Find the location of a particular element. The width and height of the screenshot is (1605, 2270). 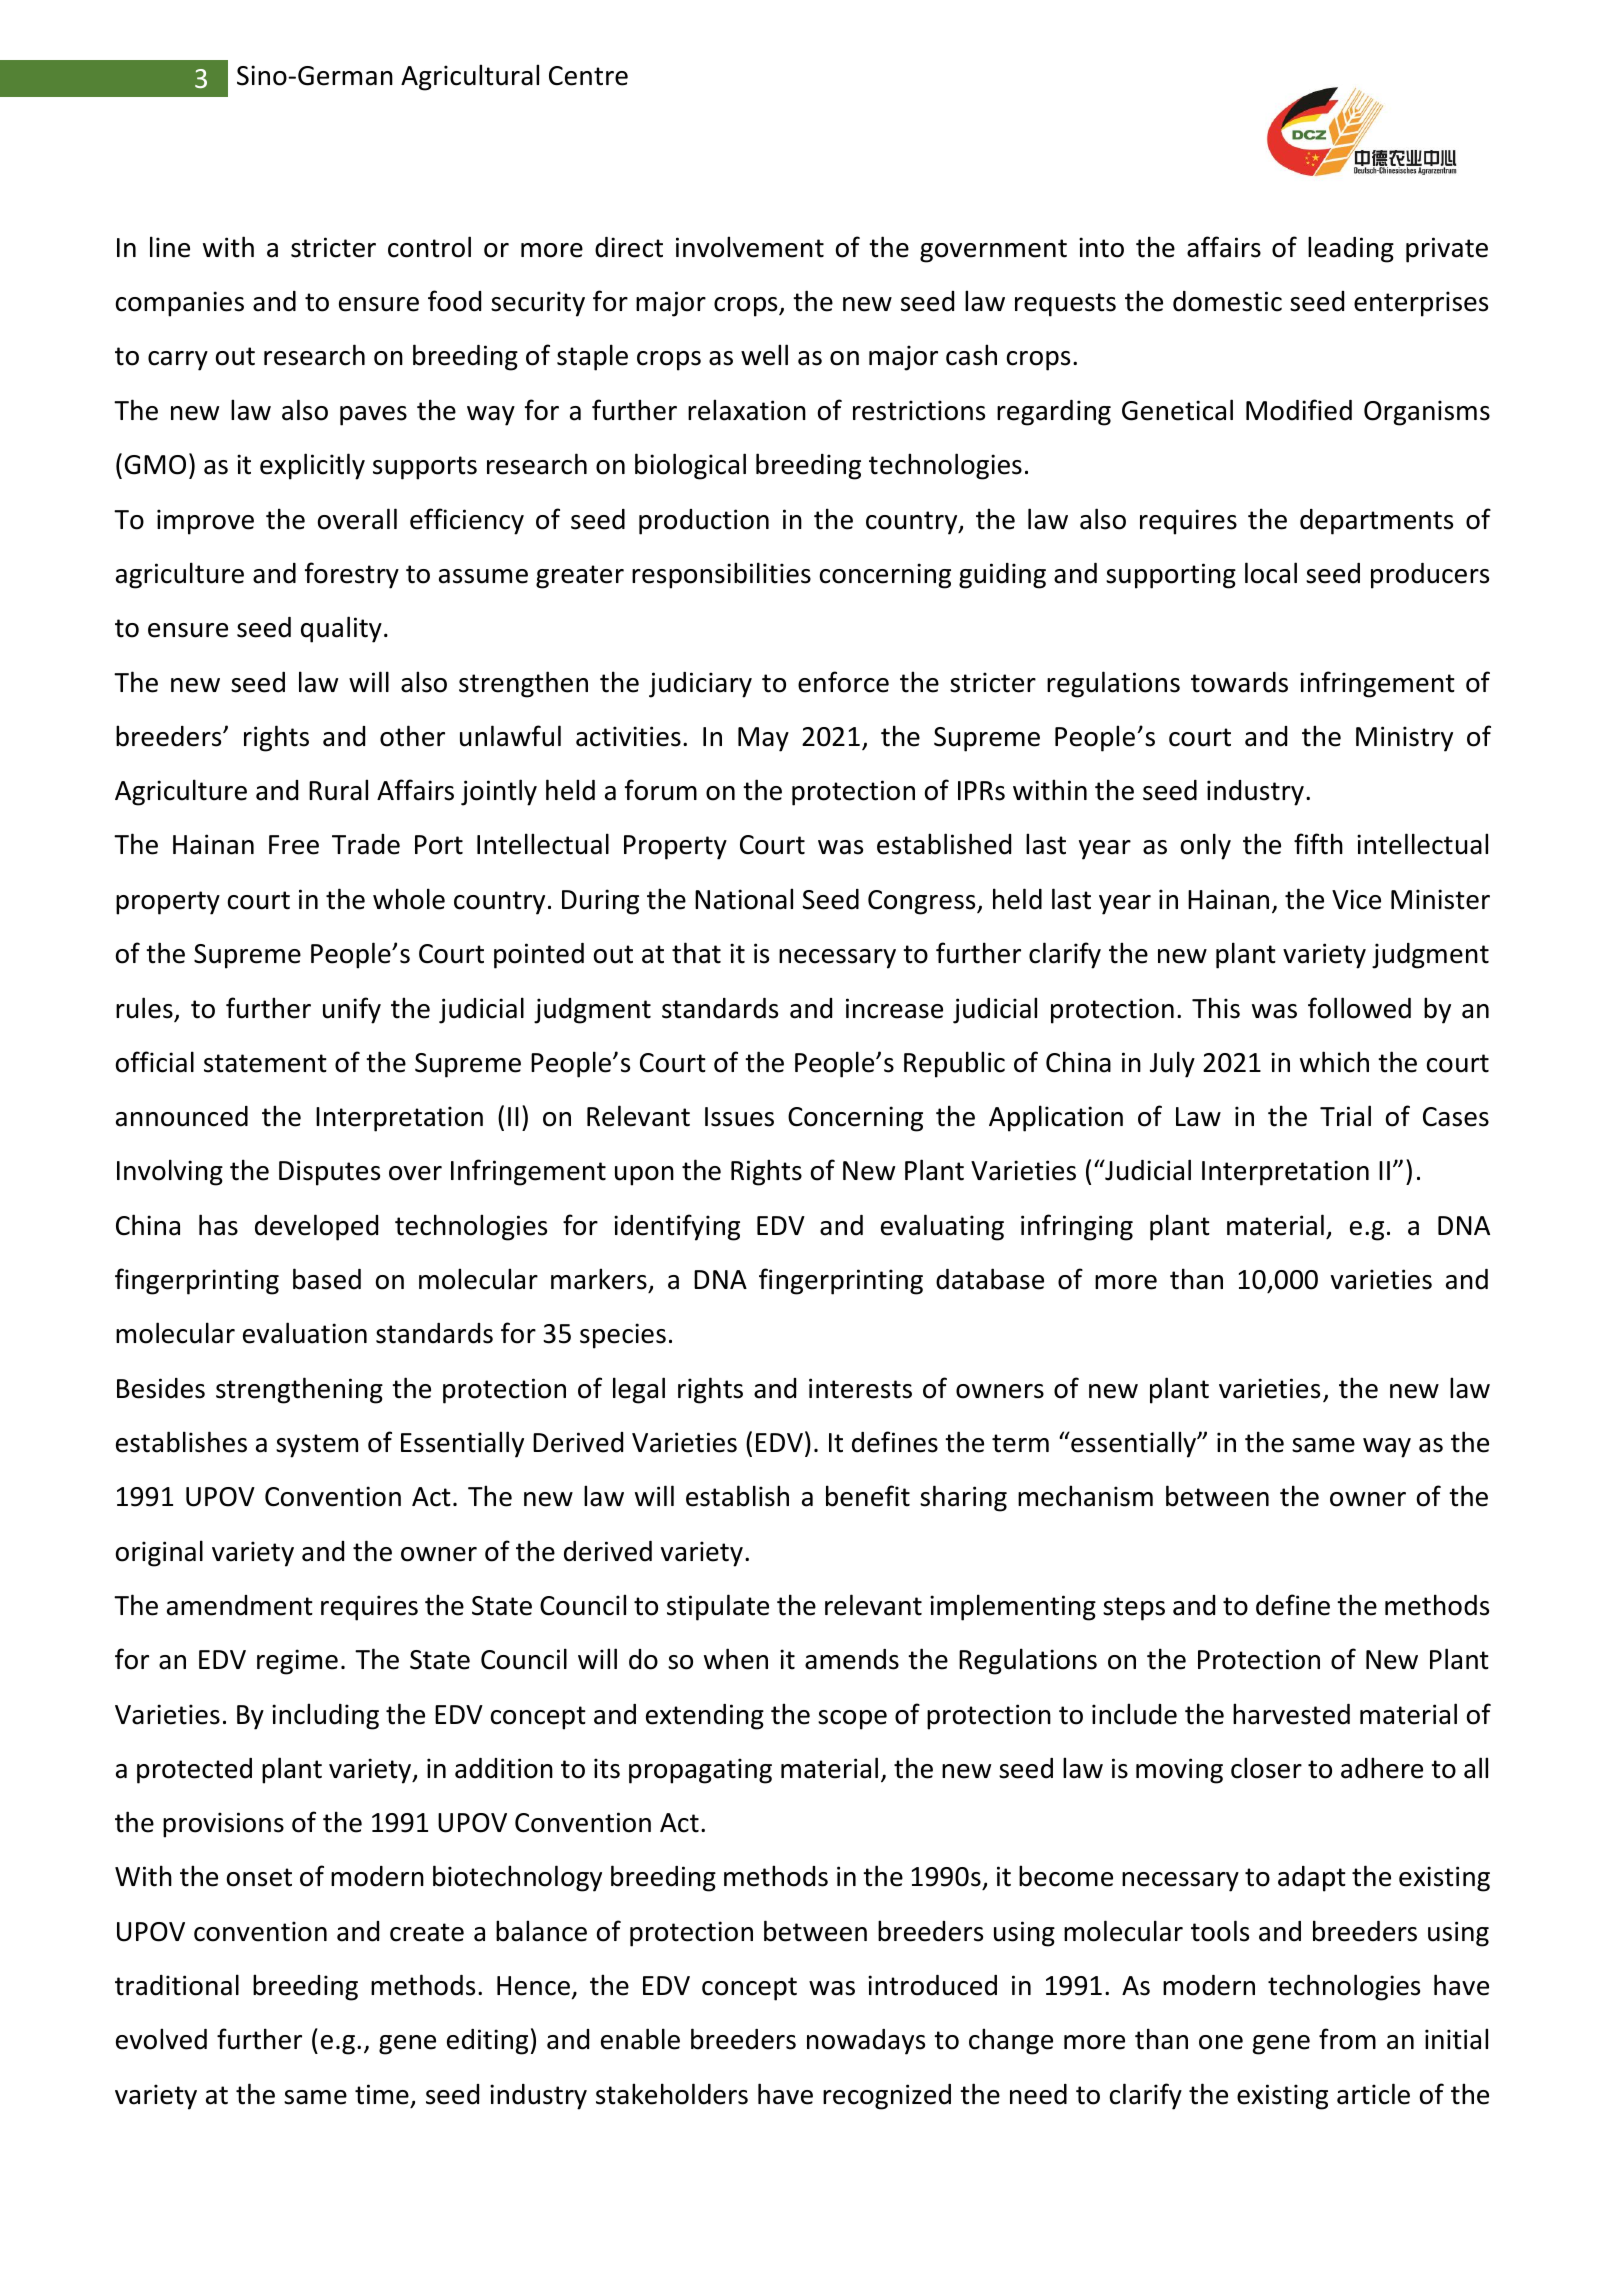

time is located at coordinates (382, 2094).
